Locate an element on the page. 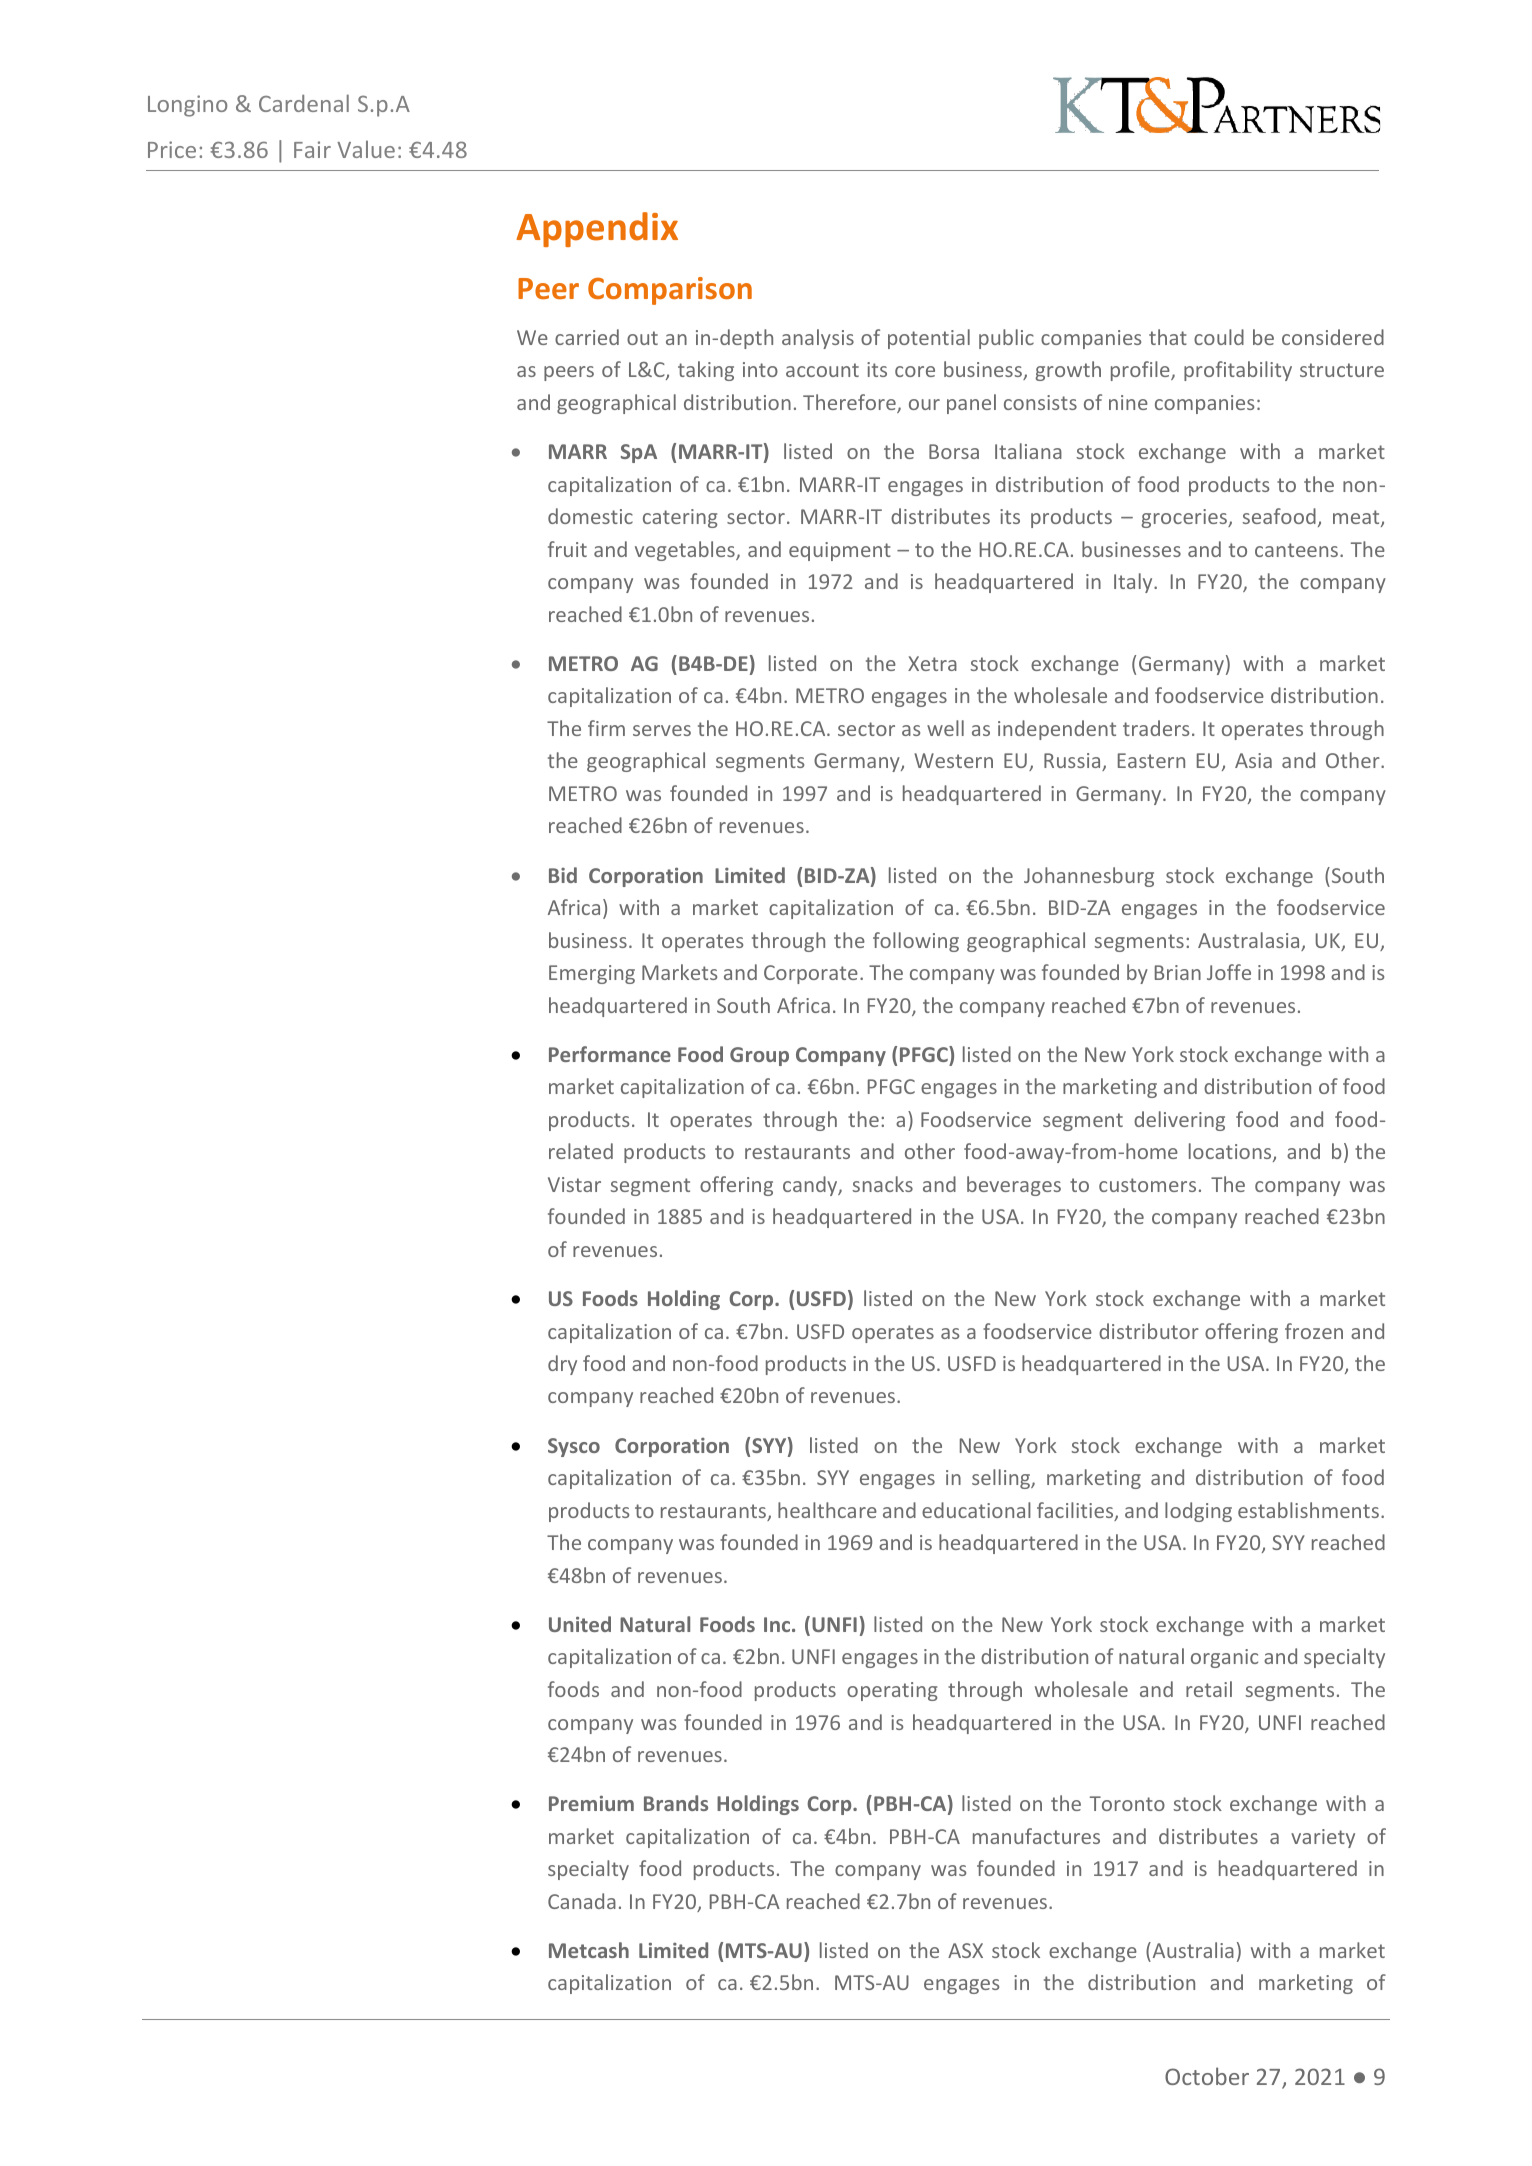 This document has width=1532, height=2166. serves is located at coordinates (662, 730).
